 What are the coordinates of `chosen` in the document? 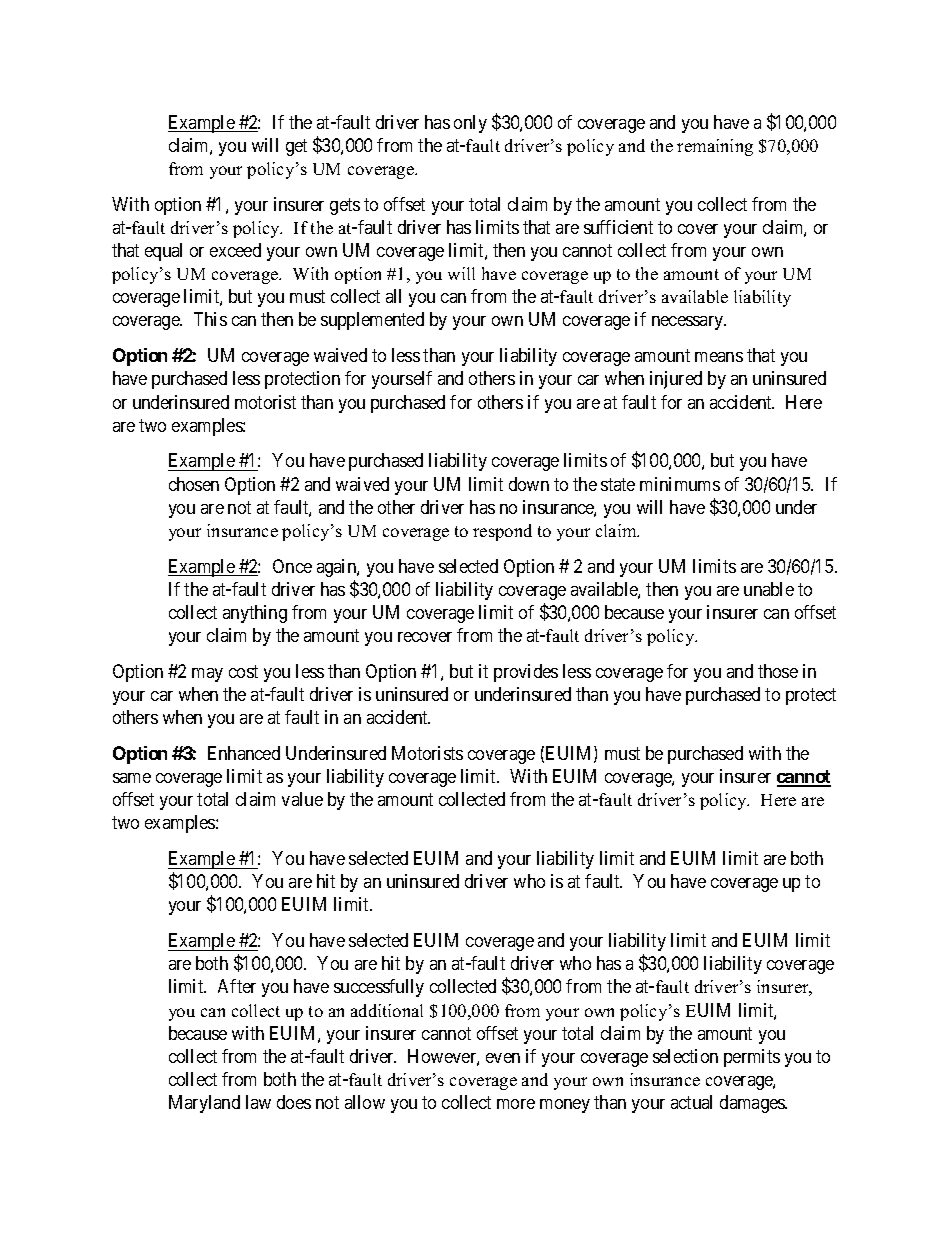 It's located at (194, 484).
